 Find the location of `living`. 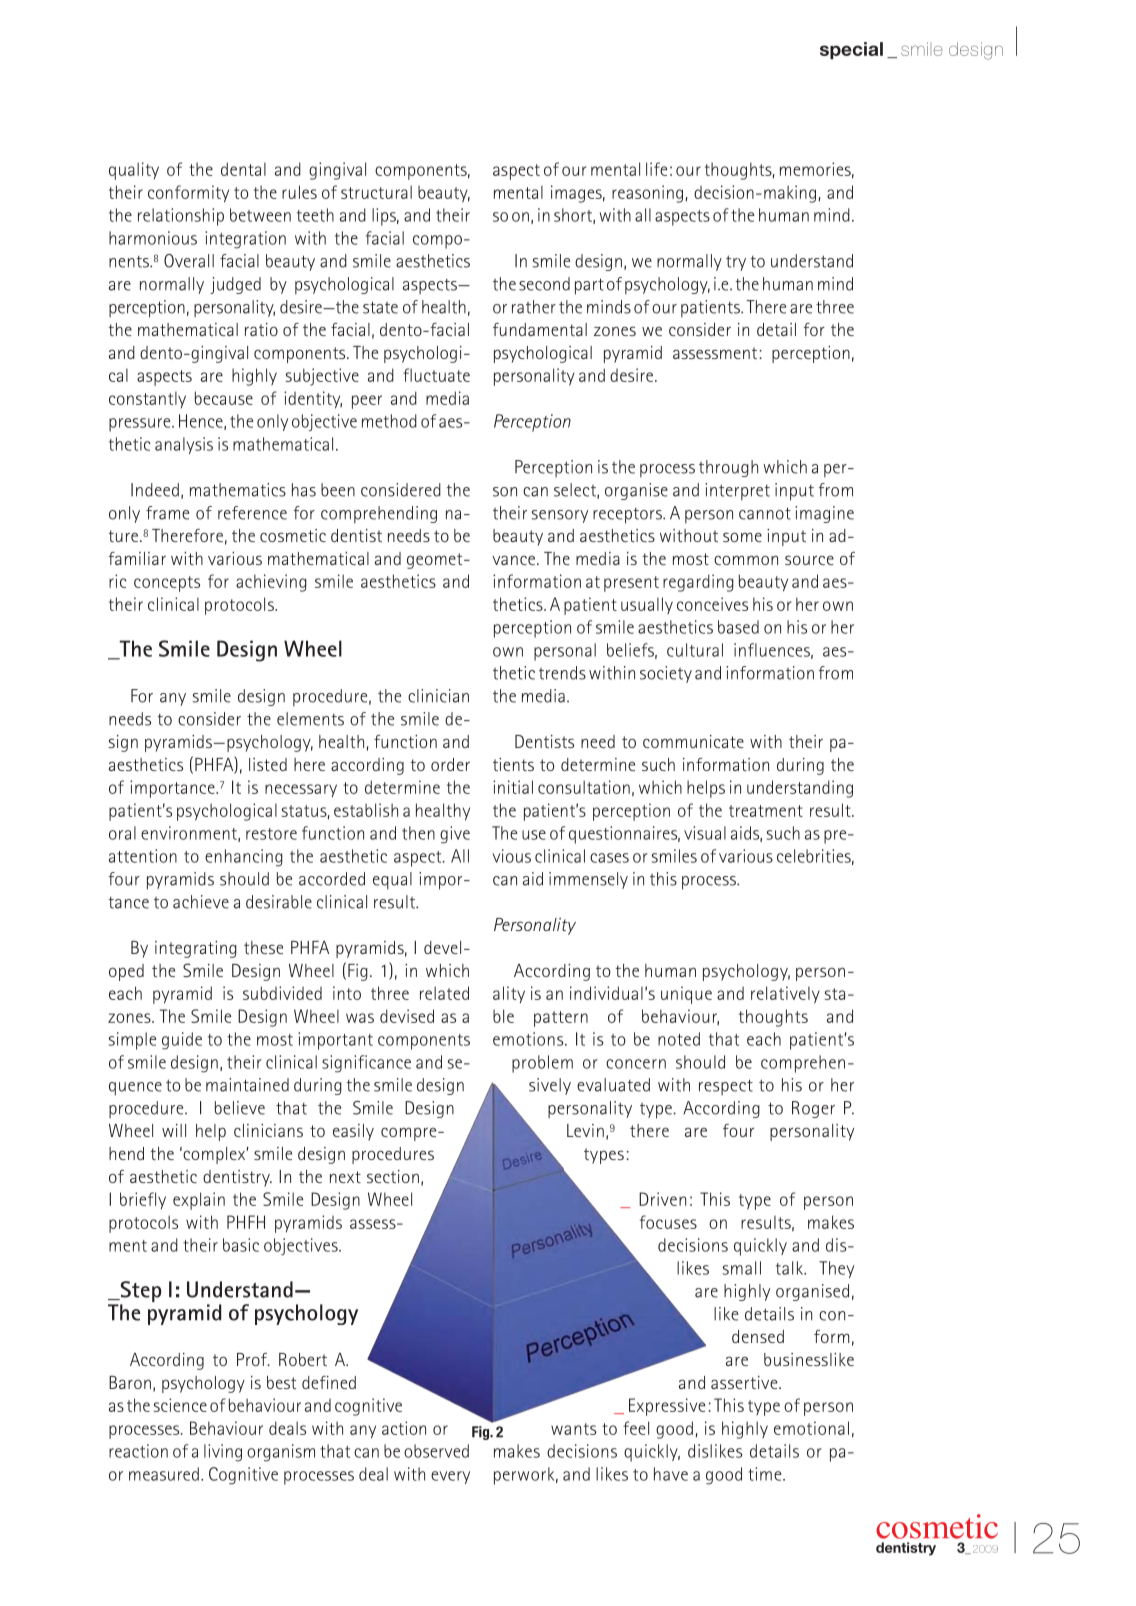

living is located at coordinates (223, 1453).
